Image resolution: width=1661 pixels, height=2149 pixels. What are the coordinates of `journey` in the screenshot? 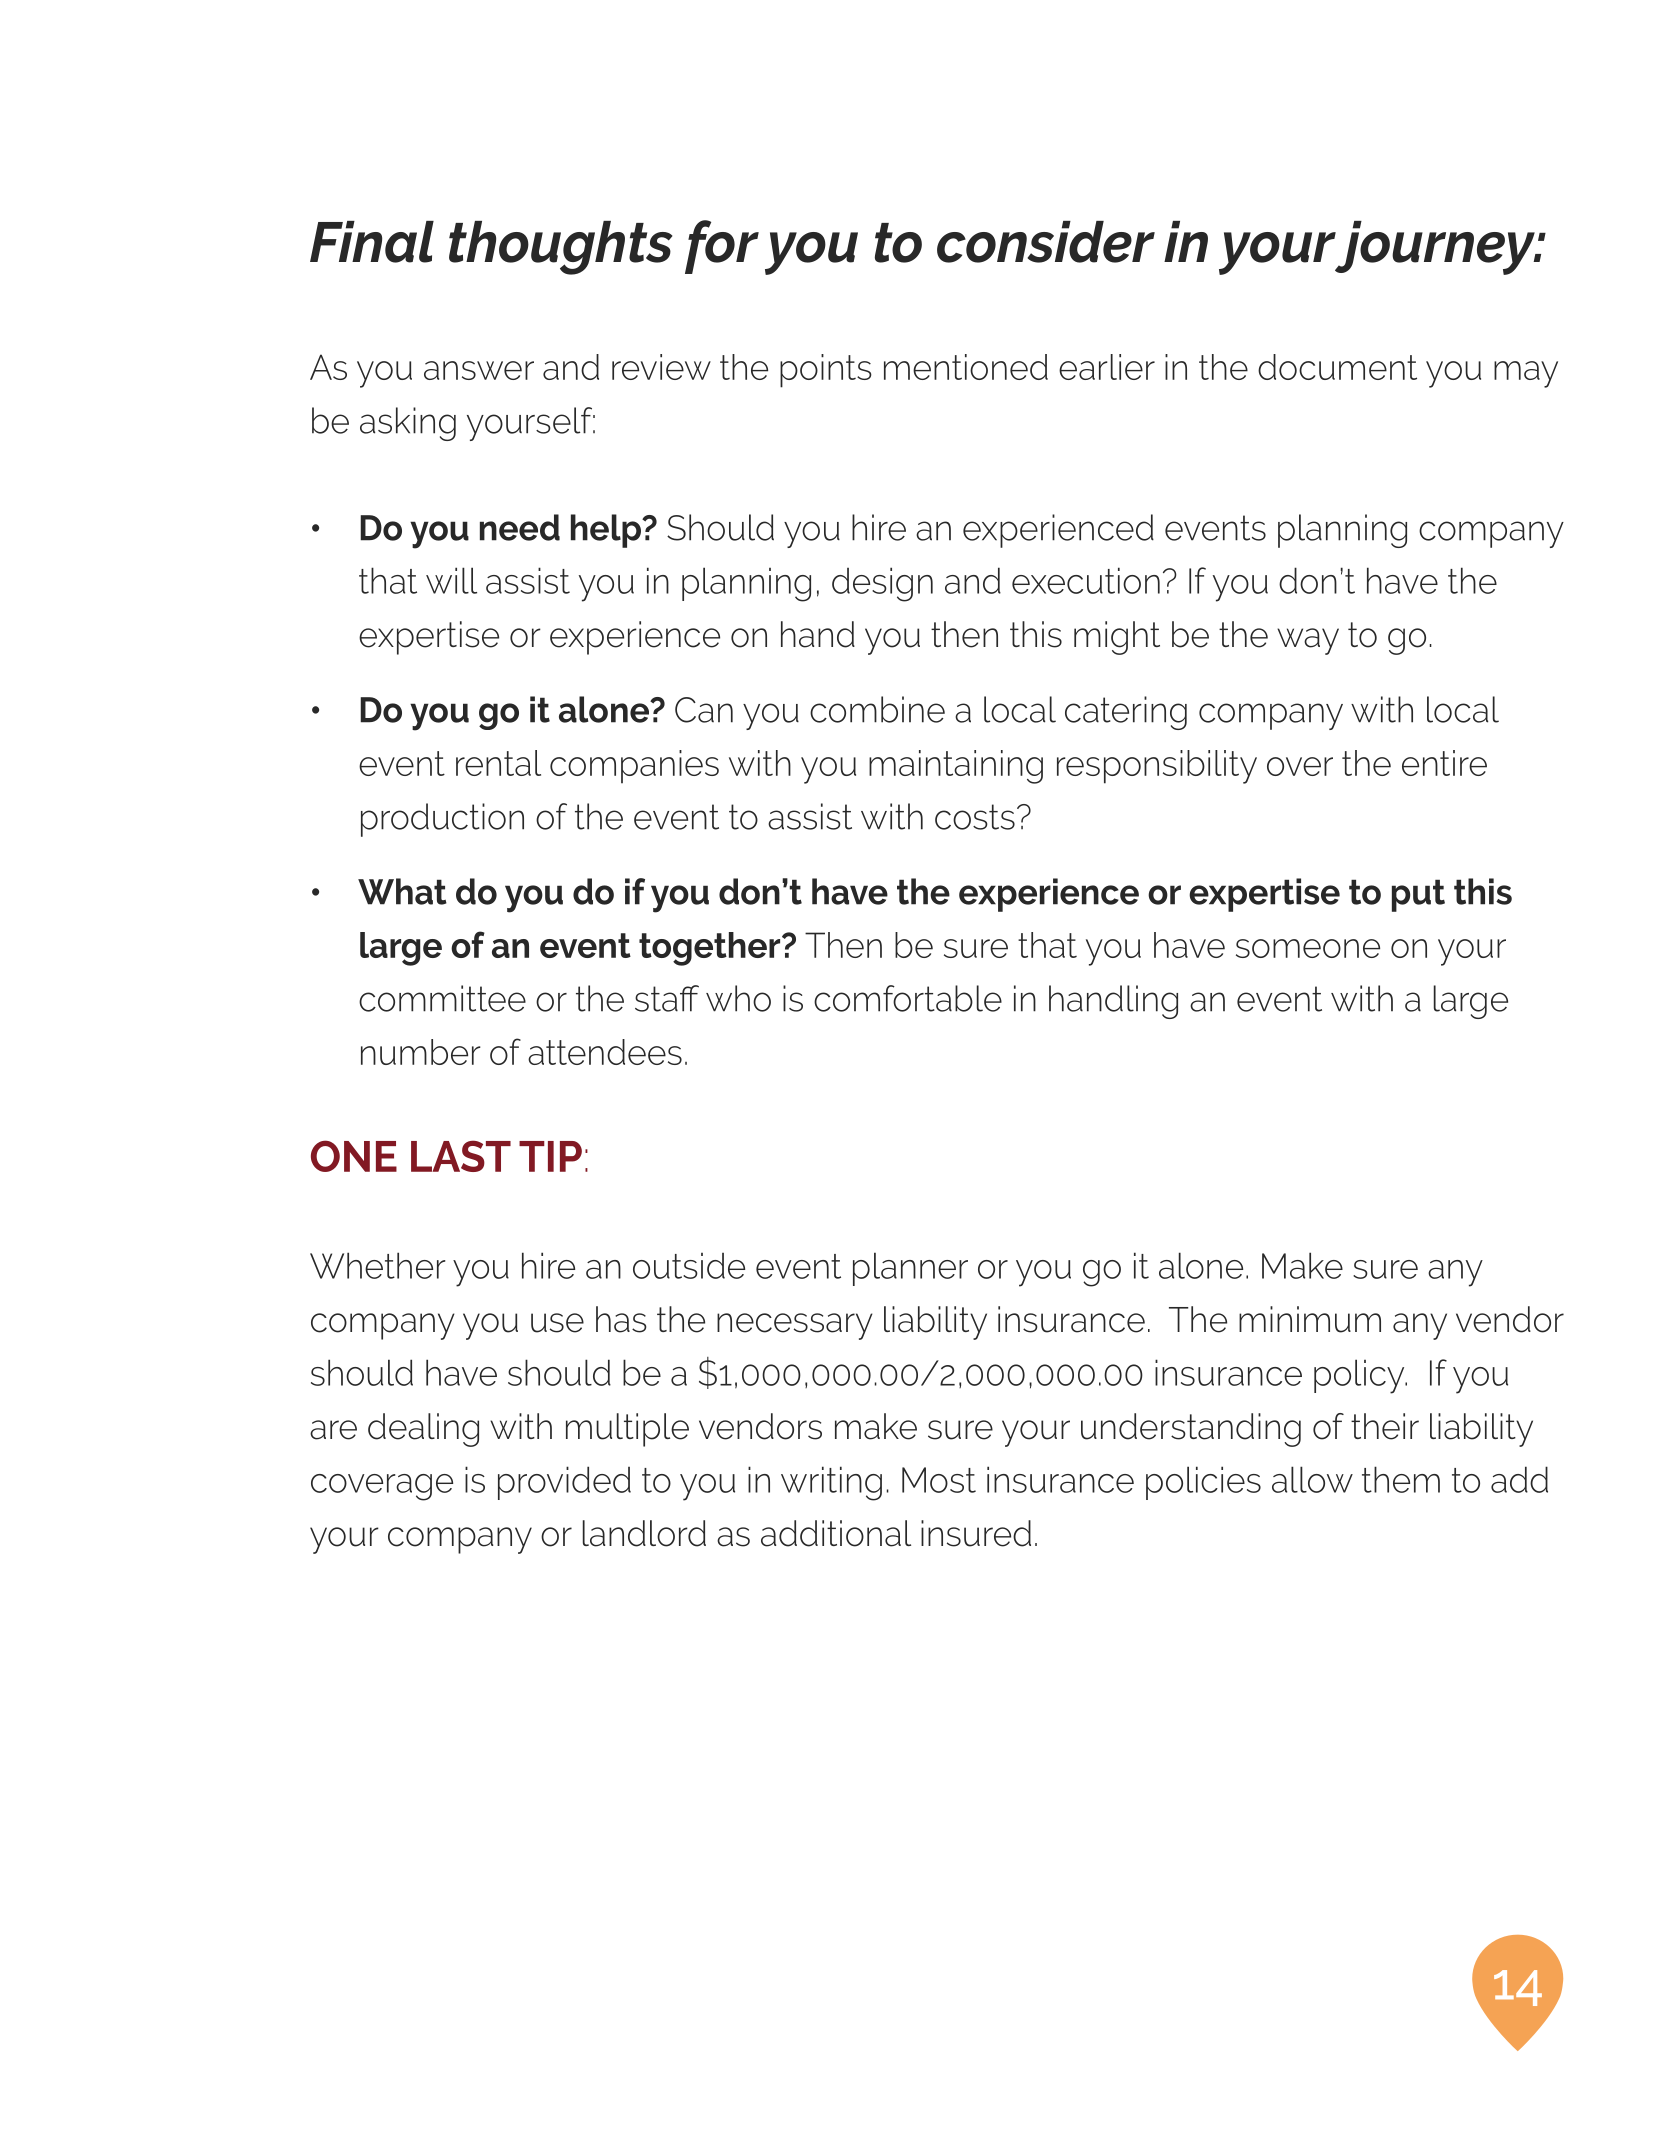 It's located at (1434, 248).
